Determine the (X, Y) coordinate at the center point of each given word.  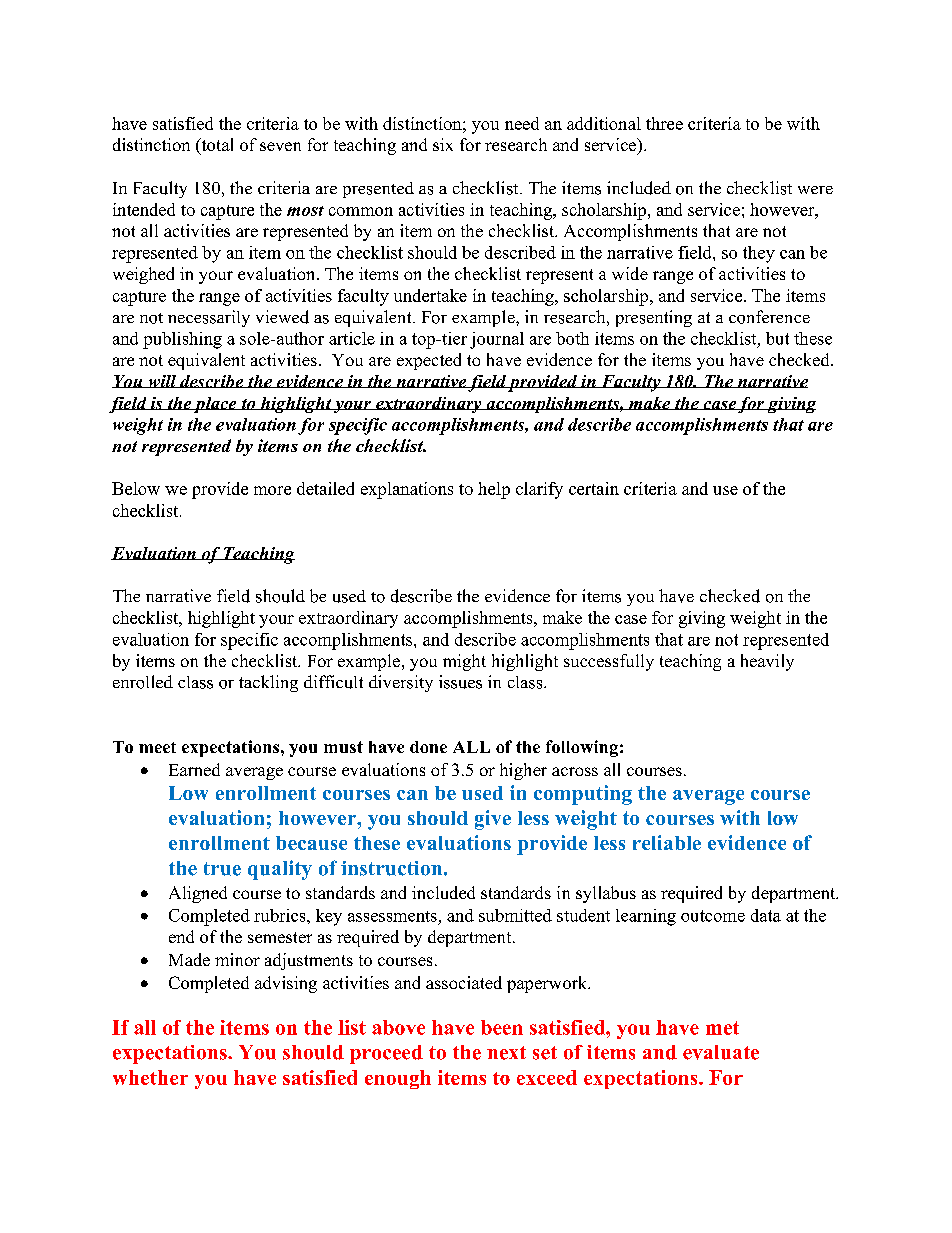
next (506, 1053)
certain (594, 488)
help (494, 490)
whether (150, 1077)
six (443, 144)
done (428, 747)
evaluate (721, 1052)
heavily (767, 662)
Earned (194, 769)
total (216, 146)
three (664, 123)
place (215, 405)
